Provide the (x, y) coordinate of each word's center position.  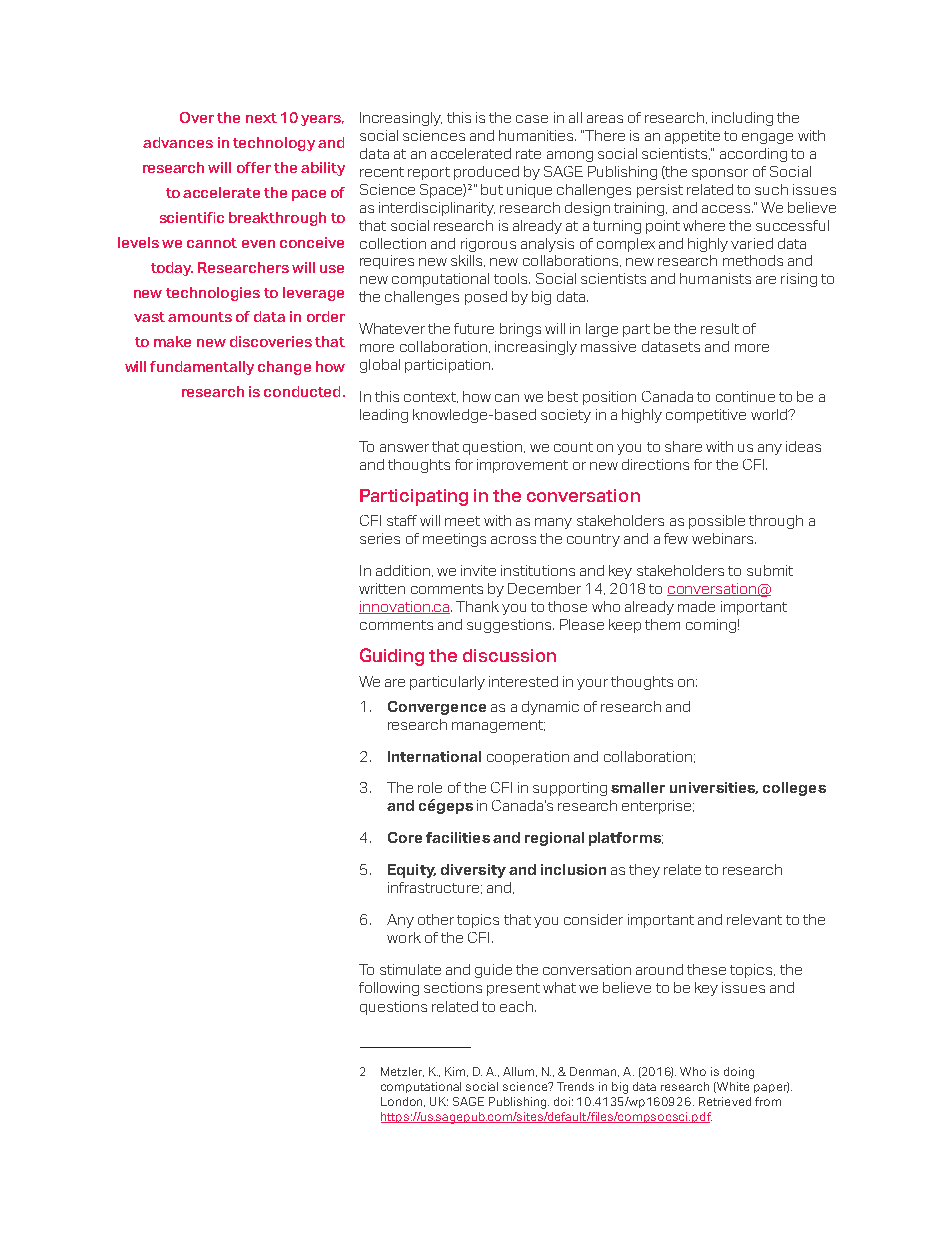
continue (745, 396)
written (382, 588)
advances (178, 142)
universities (714, 788)
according (753, 155)
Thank (477, 606)
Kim (456, 1072)
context (431, 397)
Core (405, 837)
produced (486, 173)
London (403, 1102)
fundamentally (202, 368)
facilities (458, 837)
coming (711, 626)
